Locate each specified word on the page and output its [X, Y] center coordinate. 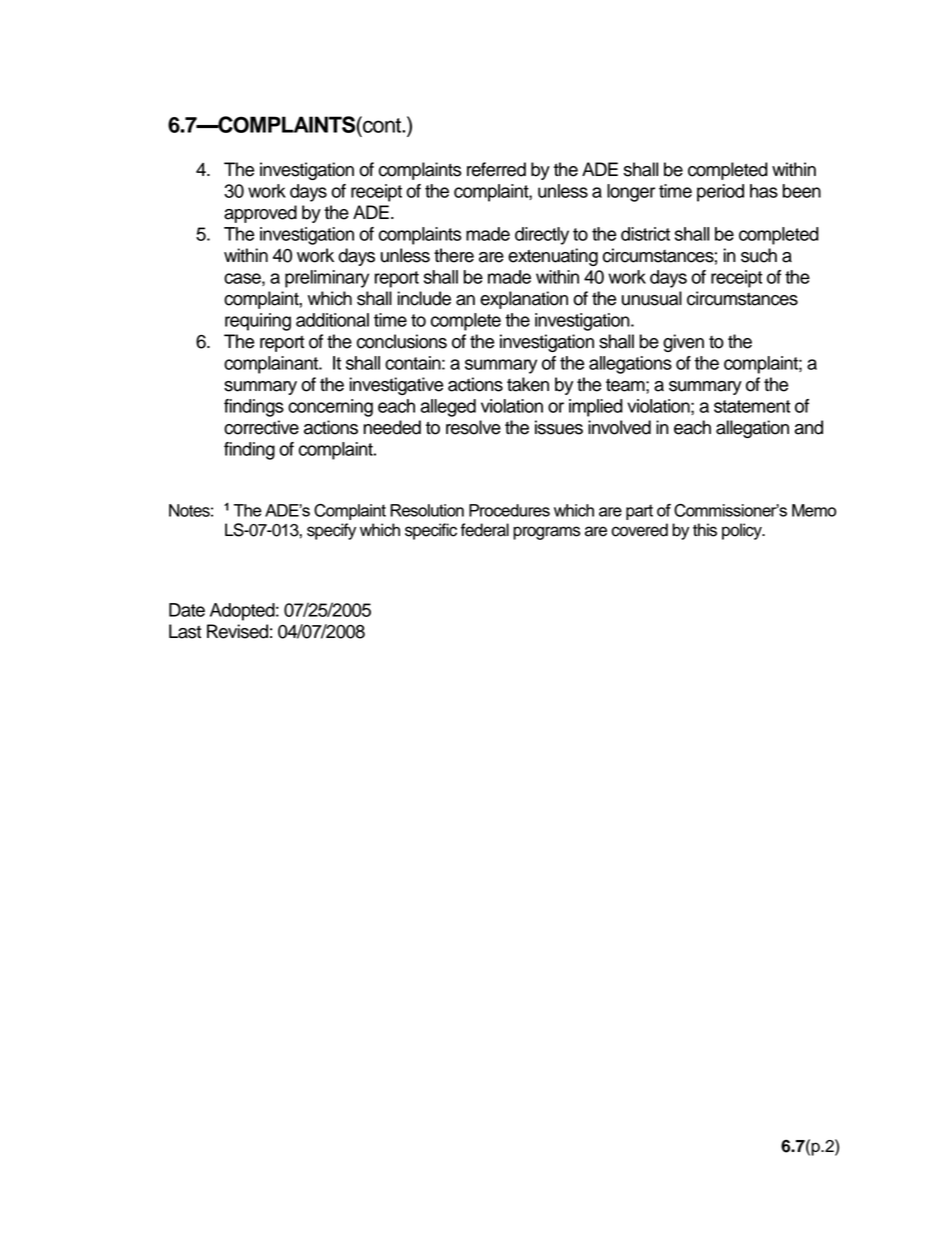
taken [528, 384]
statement [752, 406]
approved [260, 214]
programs [546, 533]
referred [496, 169]
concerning [330, 408]
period [720, 193]
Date [187, 610]
